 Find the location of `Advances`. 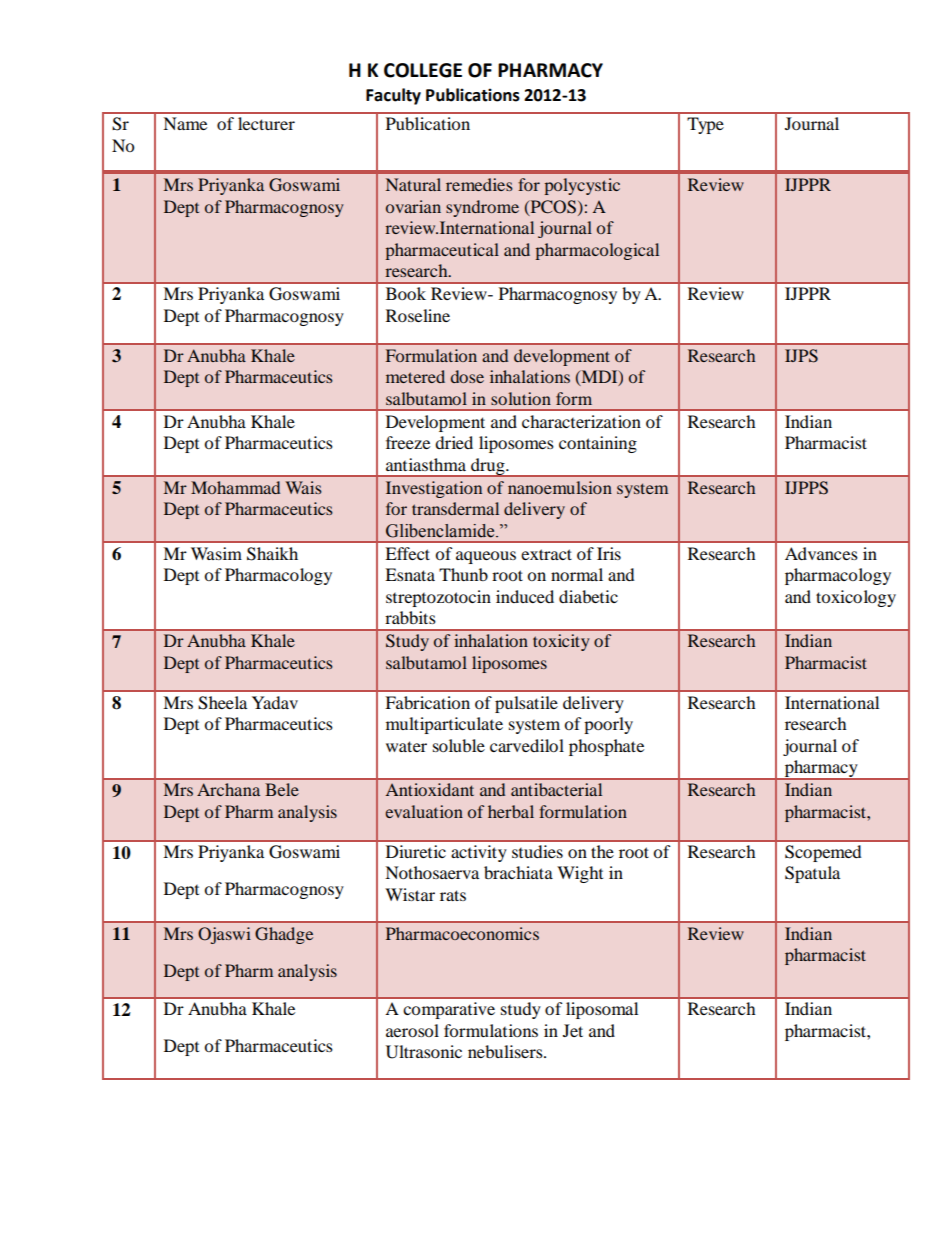

Advances is located at coordinates (821, 553).
